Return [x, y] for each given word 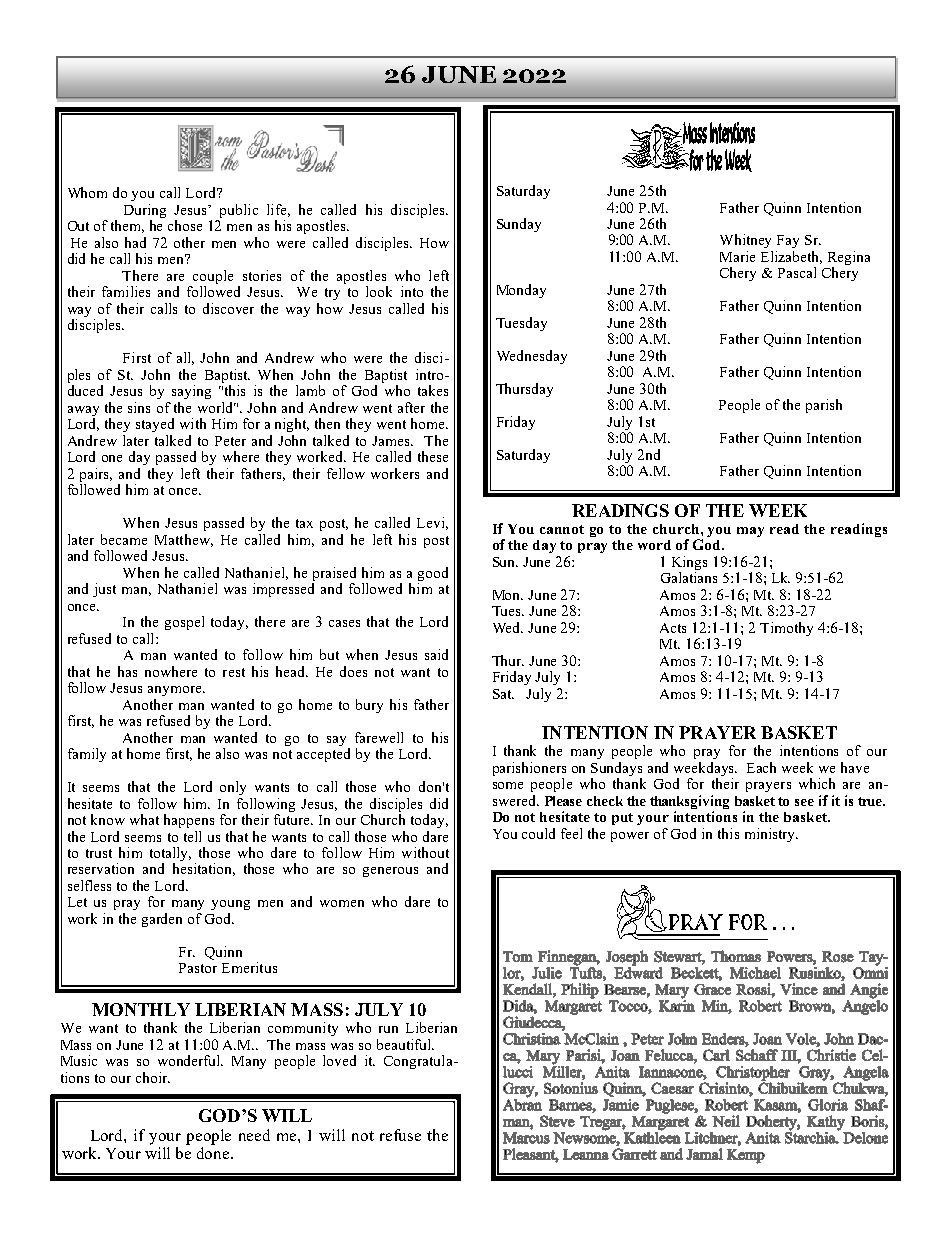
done [214, 1151]
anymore [176, 691]
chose [185, 225]
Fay [788, 241]
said [436, 654]
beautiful [405, 1044]
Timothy [786, 629]
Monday [521, 291]
